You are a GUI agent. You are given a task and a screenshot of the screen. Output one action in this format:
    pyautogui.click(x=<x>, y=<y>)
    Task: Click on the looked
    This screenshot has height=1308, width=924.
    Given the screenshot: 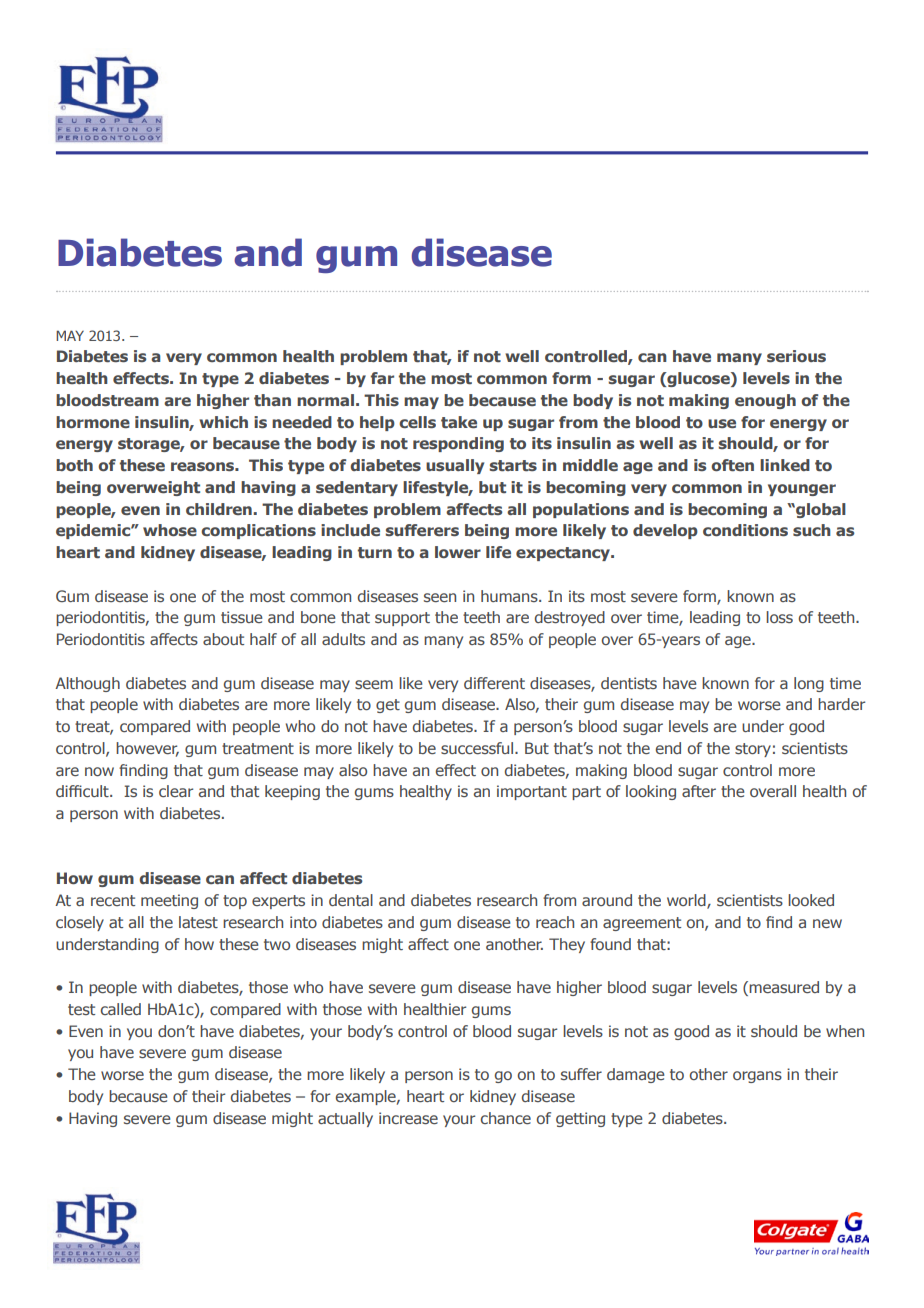 What is the action you would take?
    pyautogui.click(x=811, y=900)
